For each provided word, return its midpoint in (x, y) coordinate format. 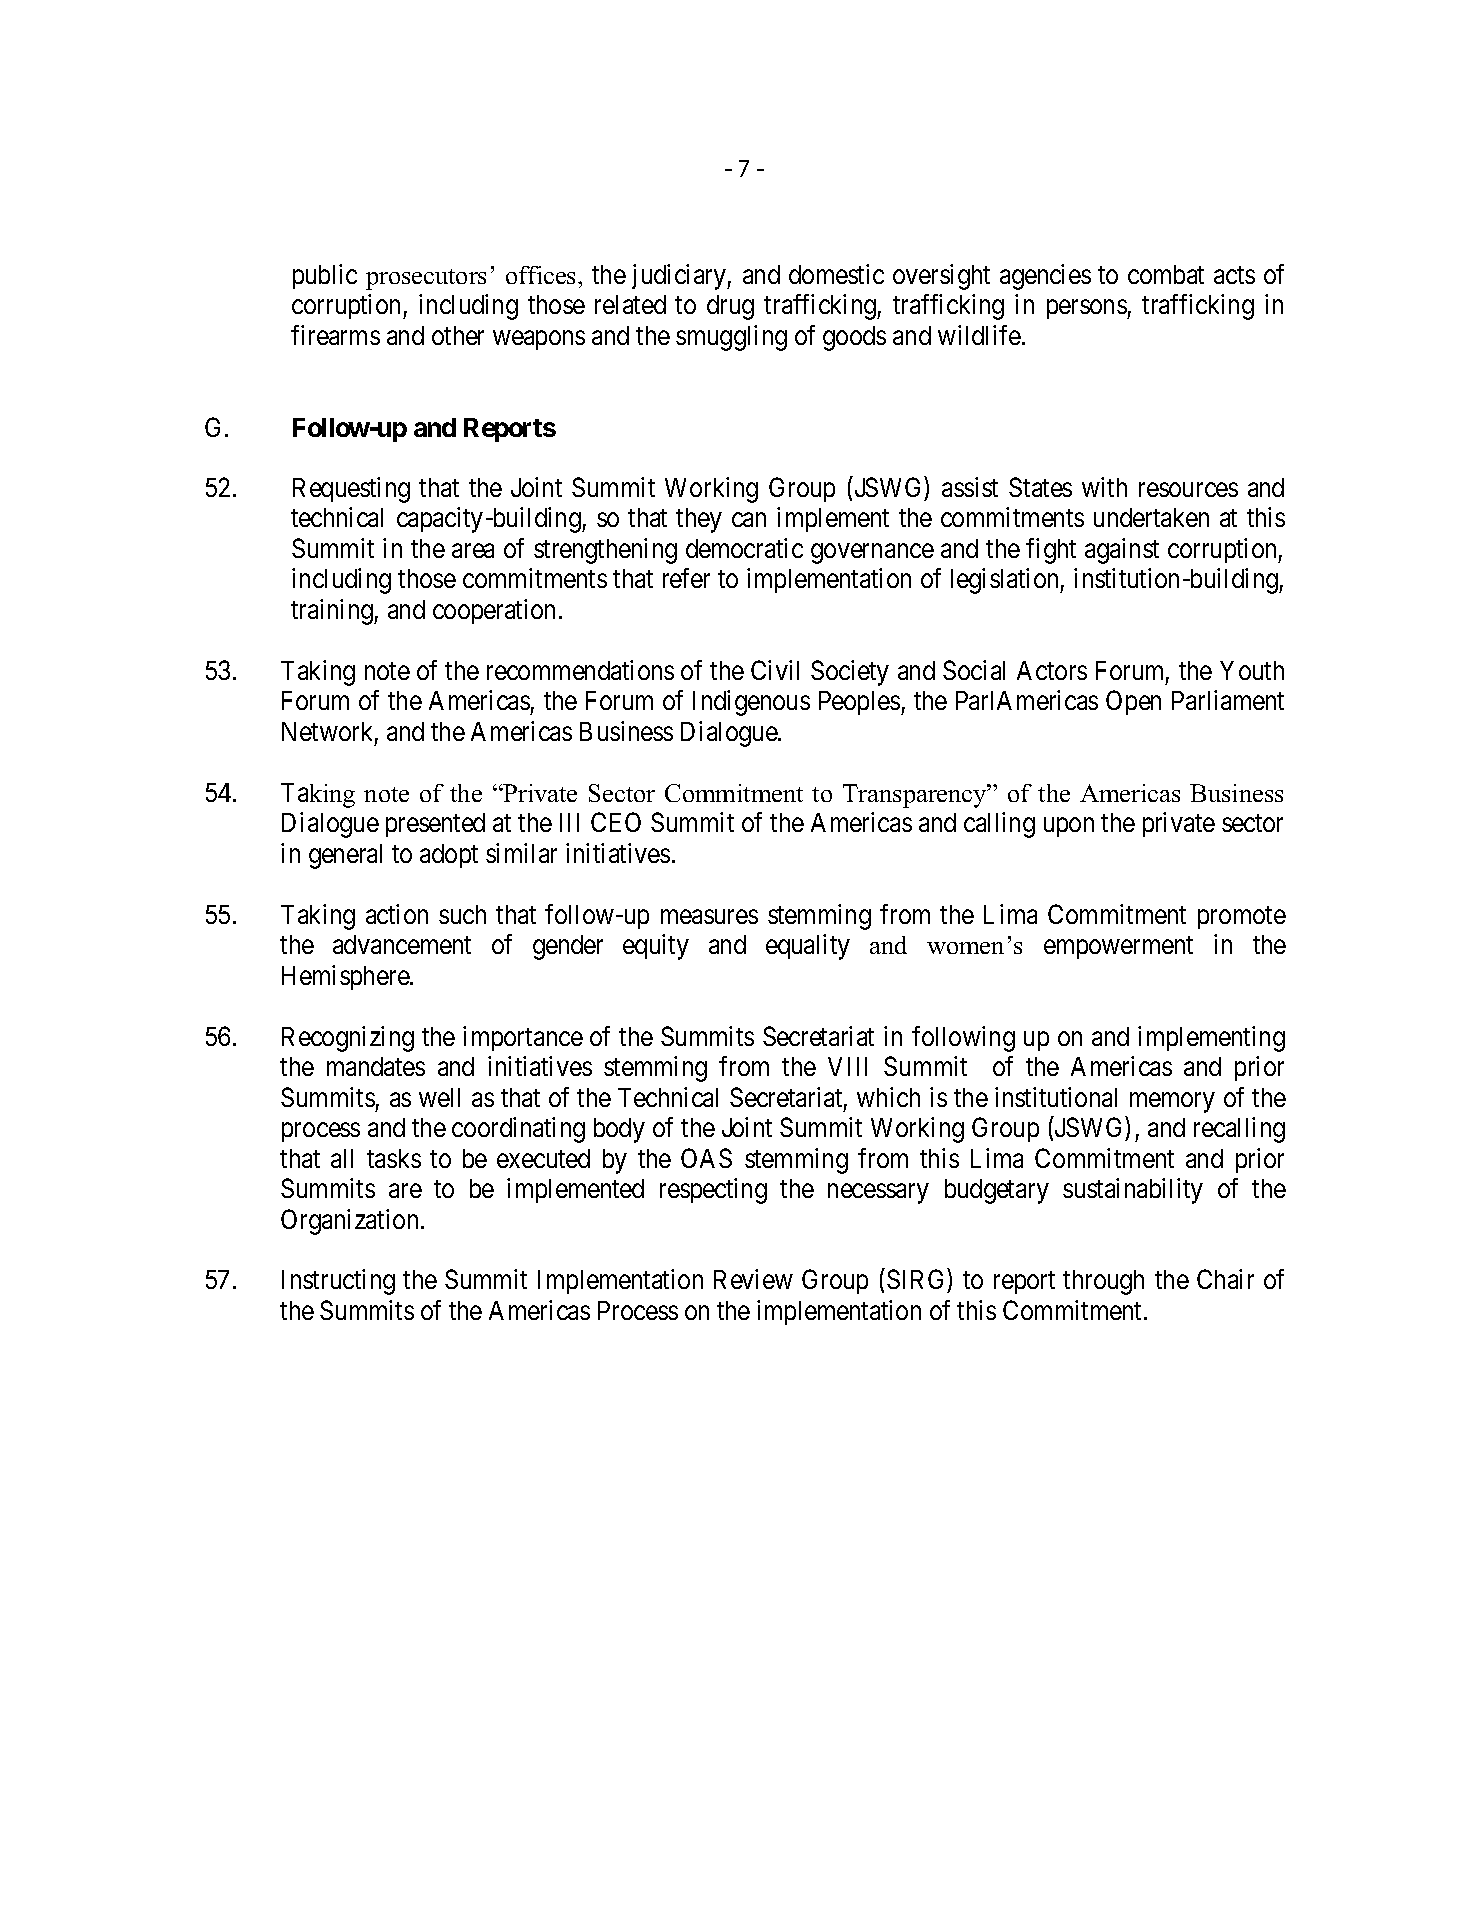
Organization (349, 1222)
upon (1069, 827)
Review (753, 1279)
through (1103, 1282)
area (473, 551)
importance (523, 1038)
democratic (744, 548)
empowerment (1118, 948)
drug (730, 307)
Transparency (916, 796)
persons (1087, 309)
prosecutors (426, 279)
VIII (847, 1066)
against (1122, 551)
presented (435, 825)
